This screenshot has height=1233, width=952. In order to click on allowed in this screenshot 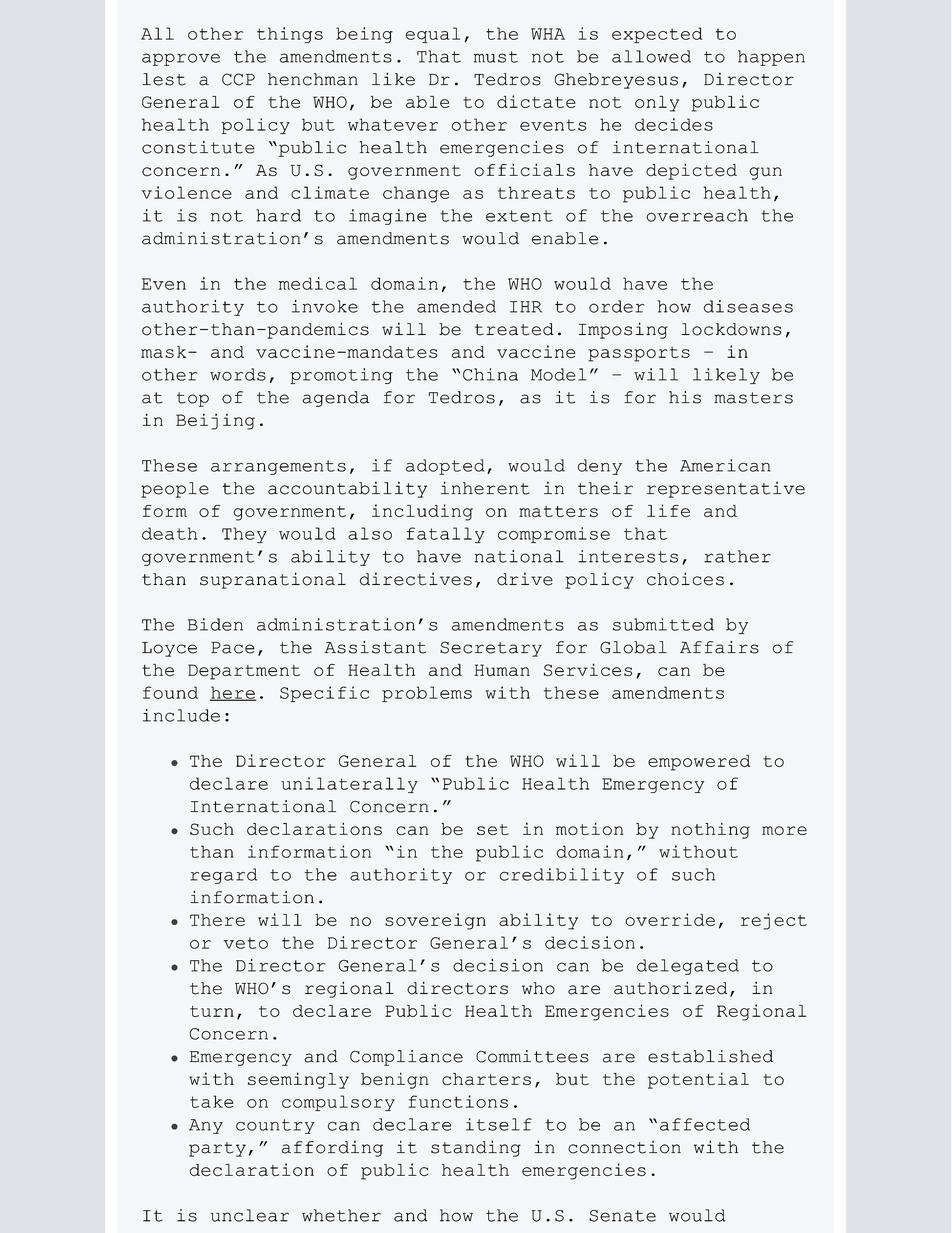, I will do `click(651, 56)`.
